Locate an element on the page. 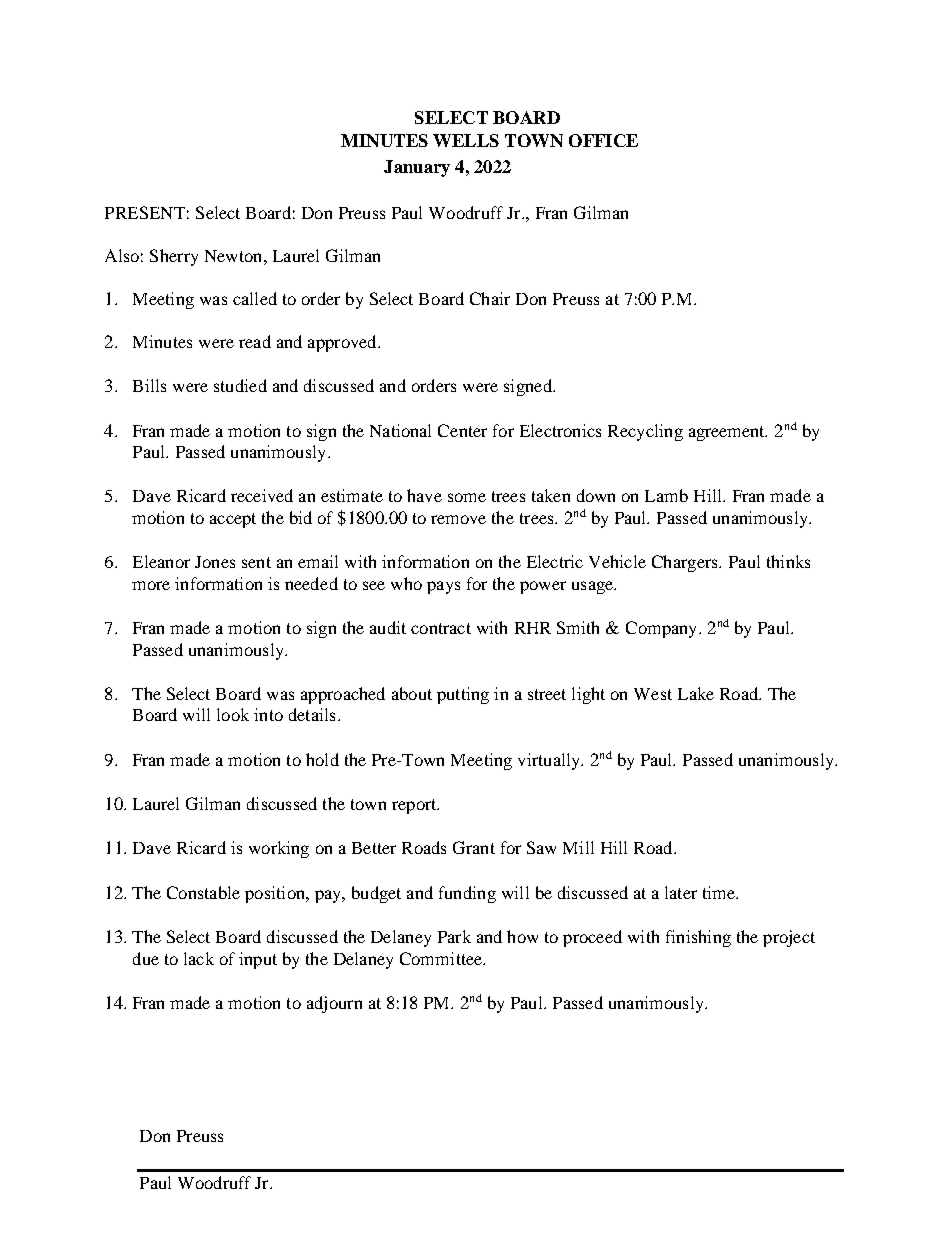  Jones is located at coordinates (215, 562).
